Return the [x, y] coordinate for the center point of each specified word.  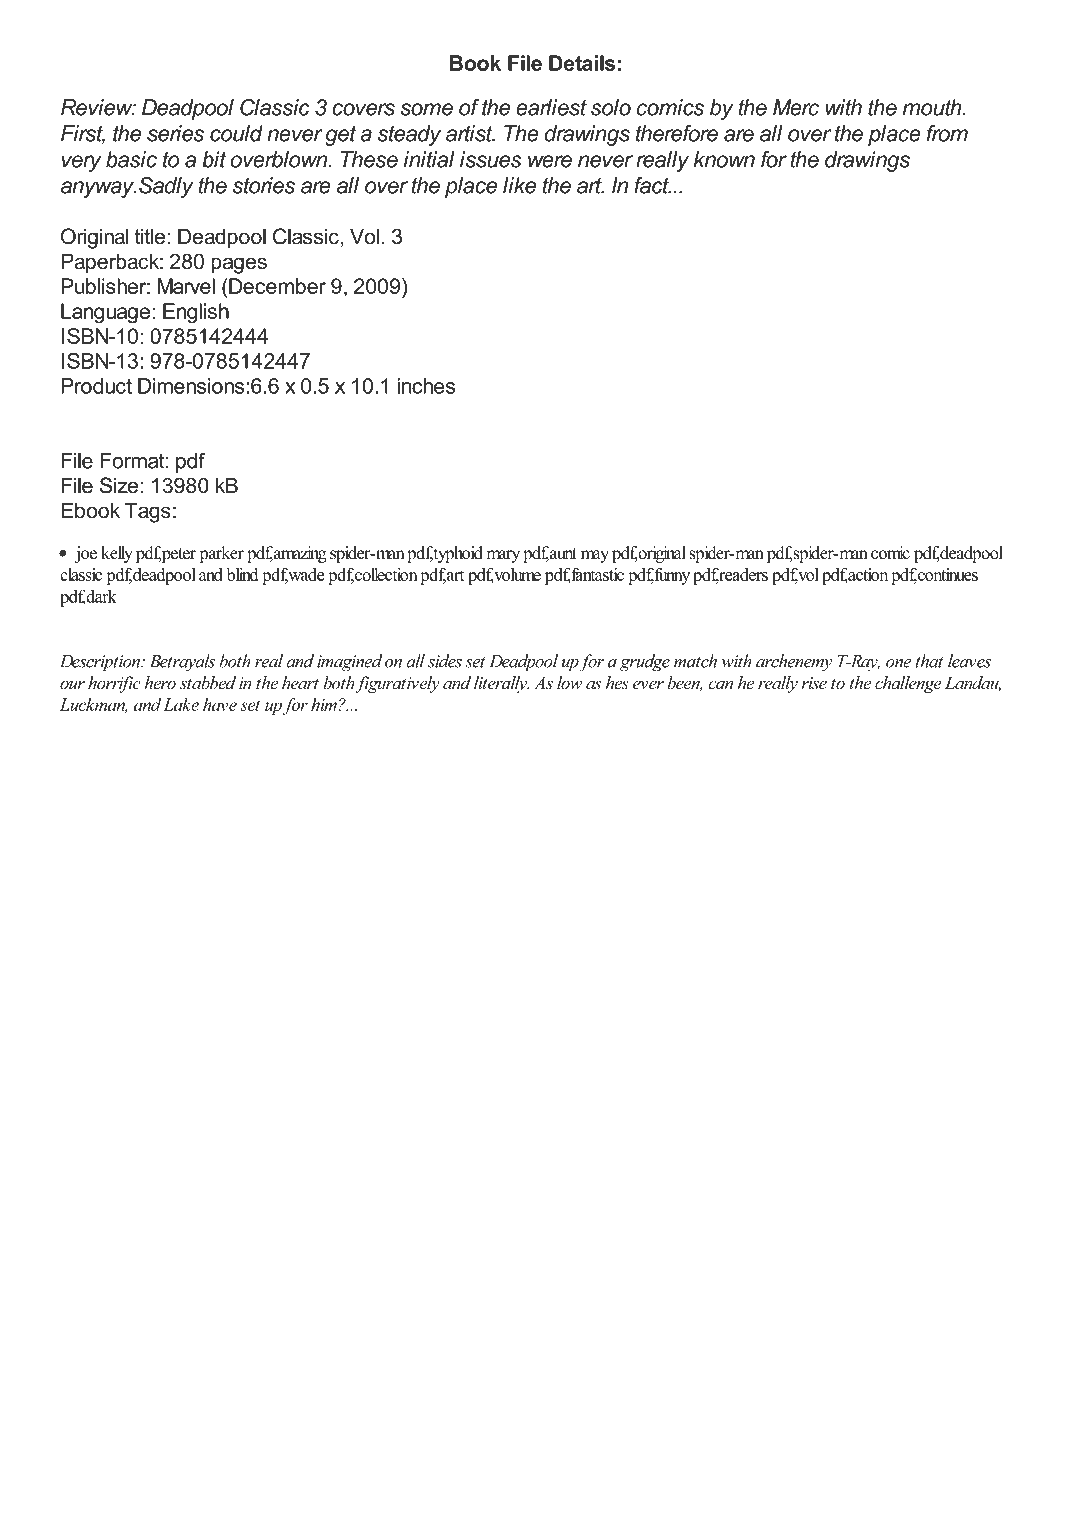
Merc [796, 107]
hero [160, 683]
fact [652, 185]
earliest [551, 107]
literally [501, 684]
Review [98, 107]
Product [96, 386]
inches [426, 386]
